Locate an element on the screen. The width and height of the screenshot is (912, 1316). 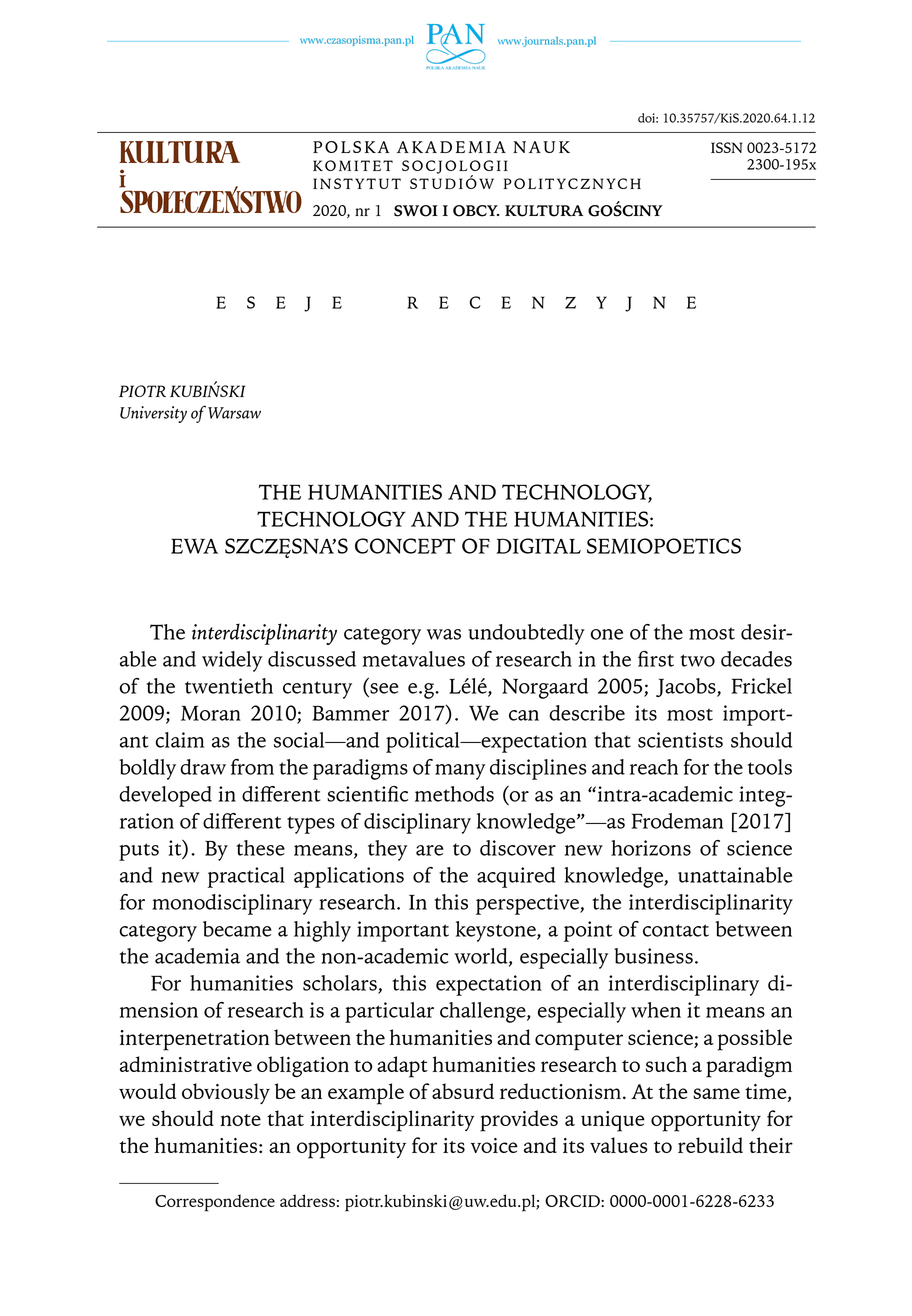
DIGITAL is located at coordinates (538, 546).
